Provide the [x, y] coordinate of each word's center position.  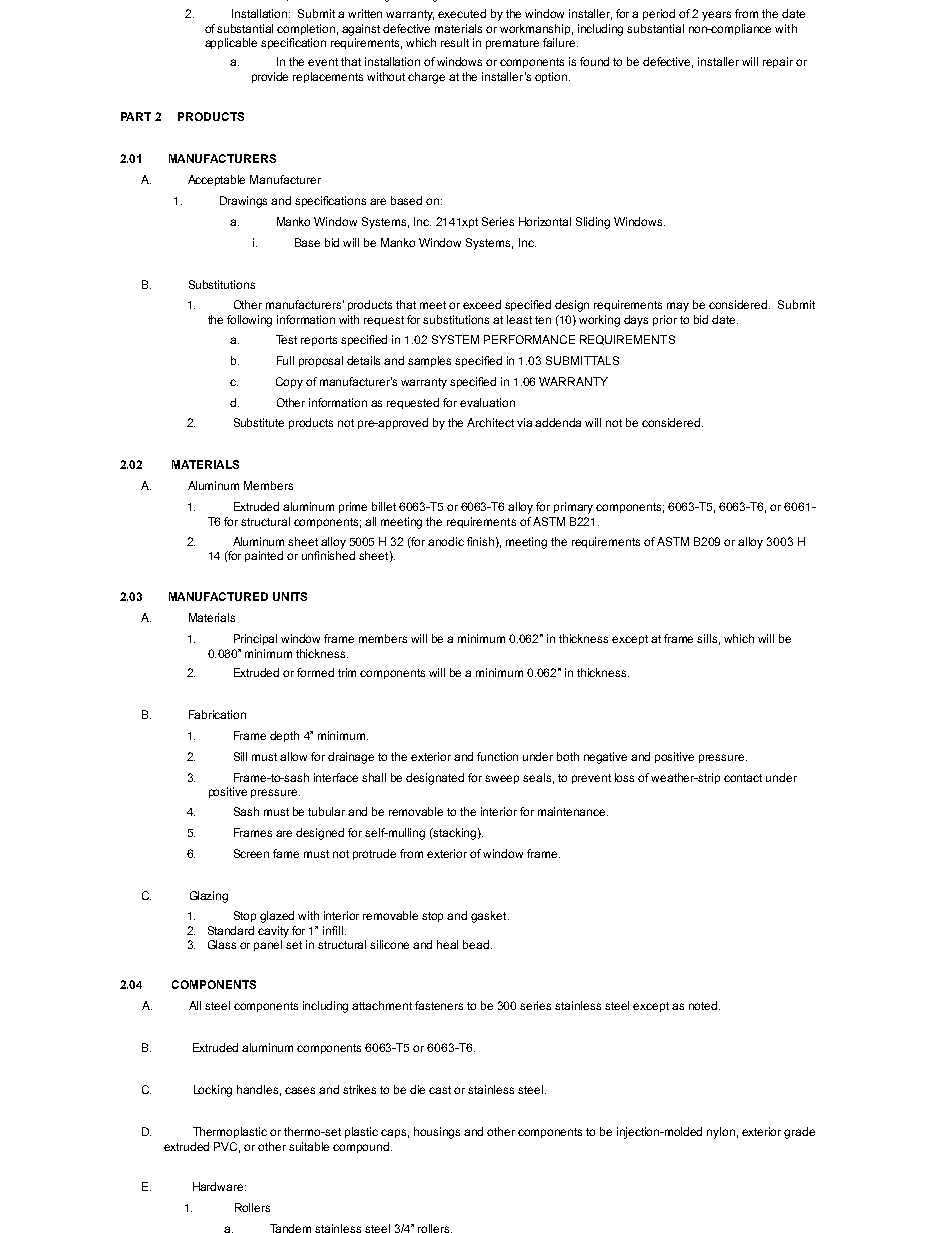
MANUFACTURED [218, 596]
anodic [446, 541]
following [249, 321]
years [716, 16]
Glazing [209, 897]
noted [704, 1005]
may [678, 307]
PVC [227, 1147]
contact [743, 778]
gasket [490, 917]
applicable [231, 43]
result [455, 42]
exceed [482, 304]
